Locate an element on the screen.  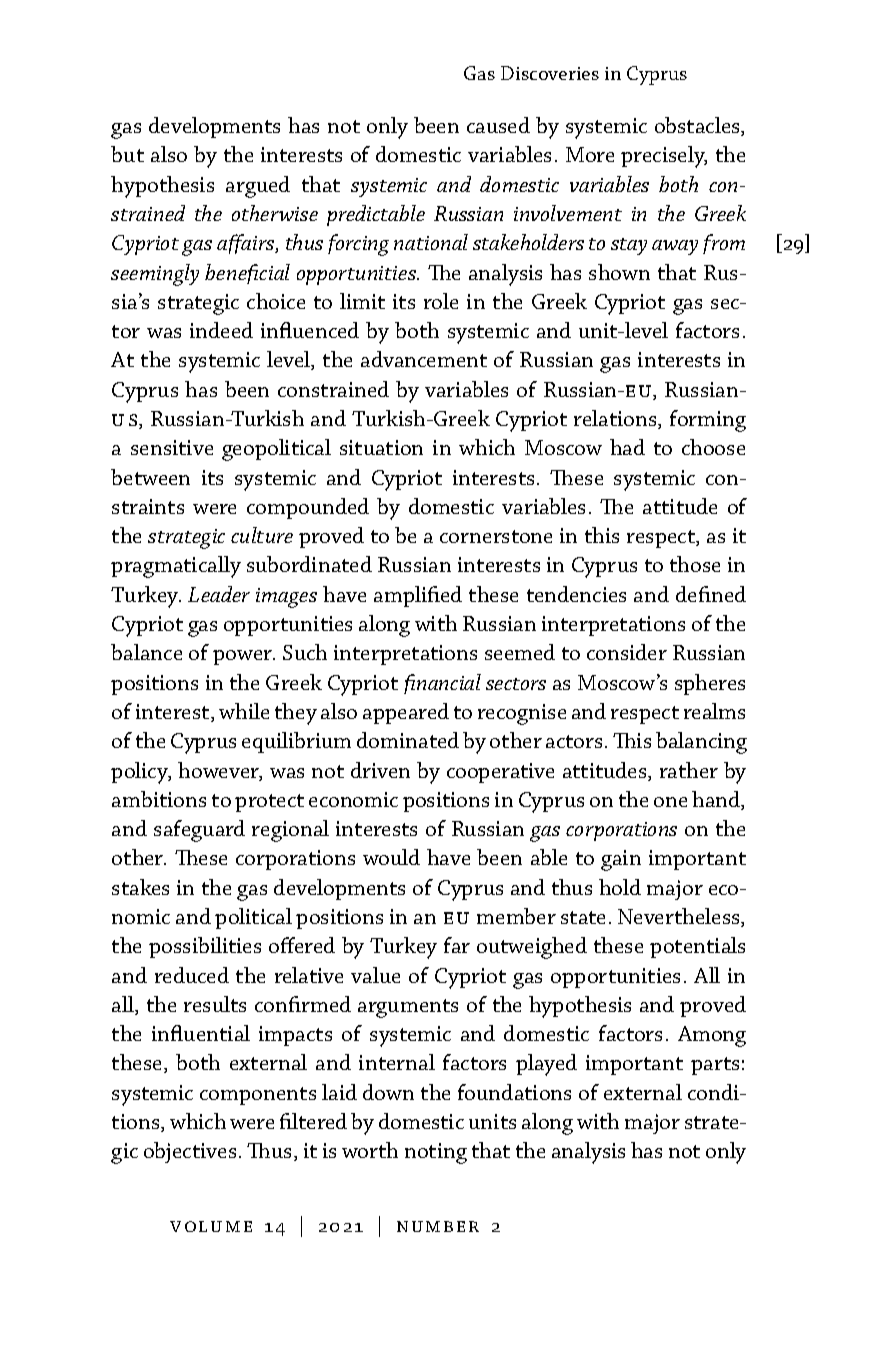
number is located at coordinates (438, 1226).
